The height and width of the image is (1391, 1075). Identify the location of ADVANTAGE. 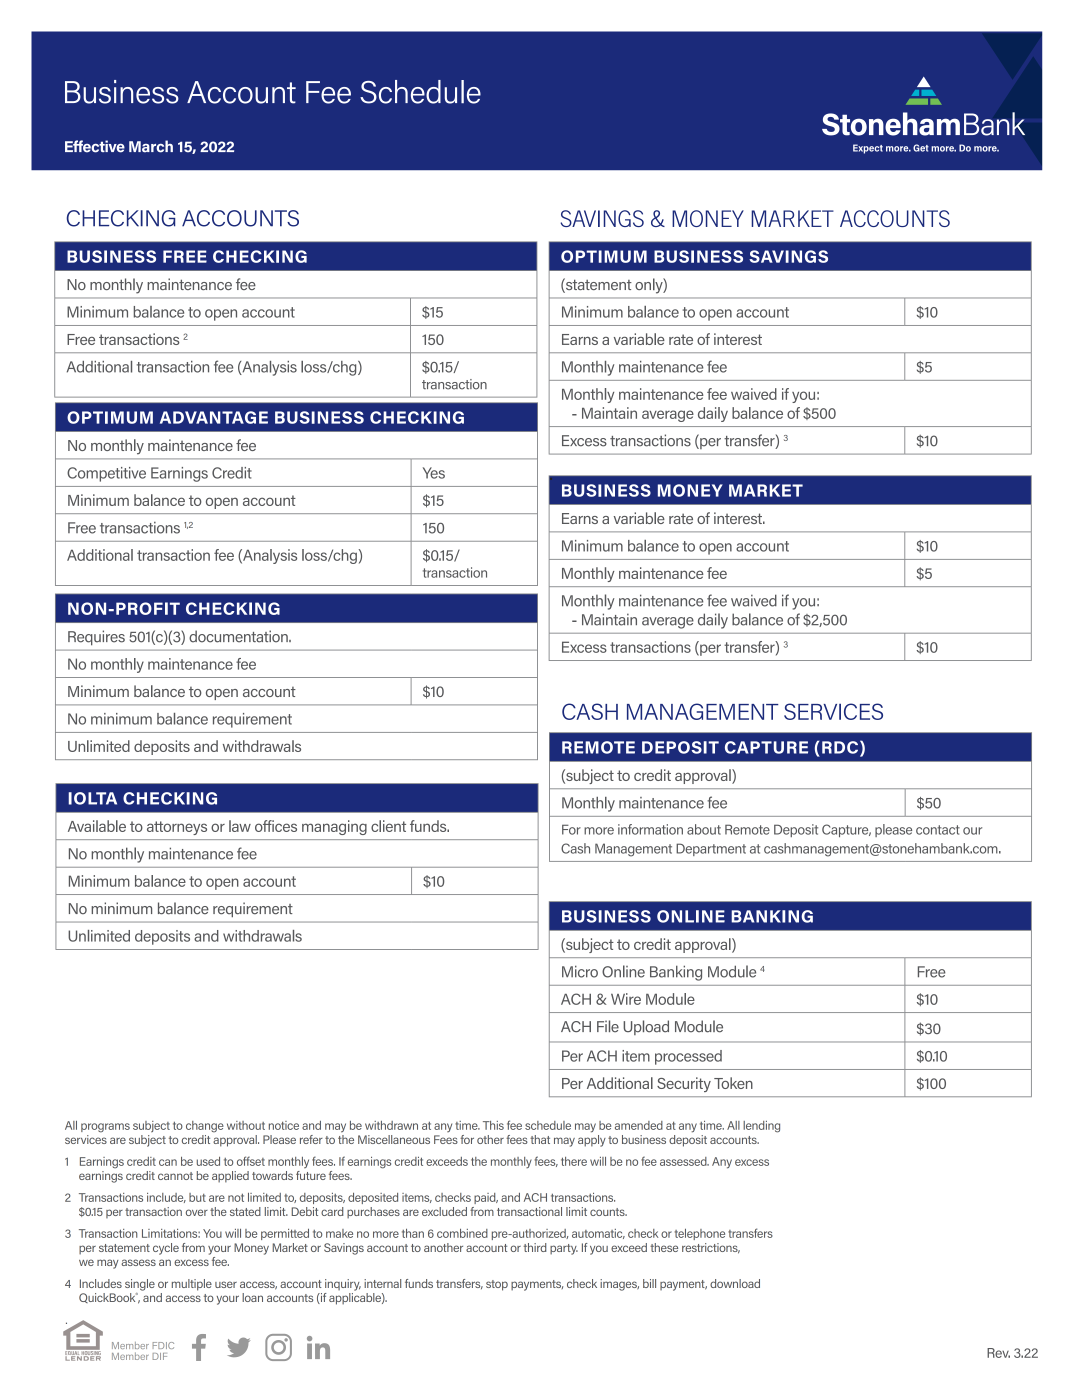
(214, 417).
